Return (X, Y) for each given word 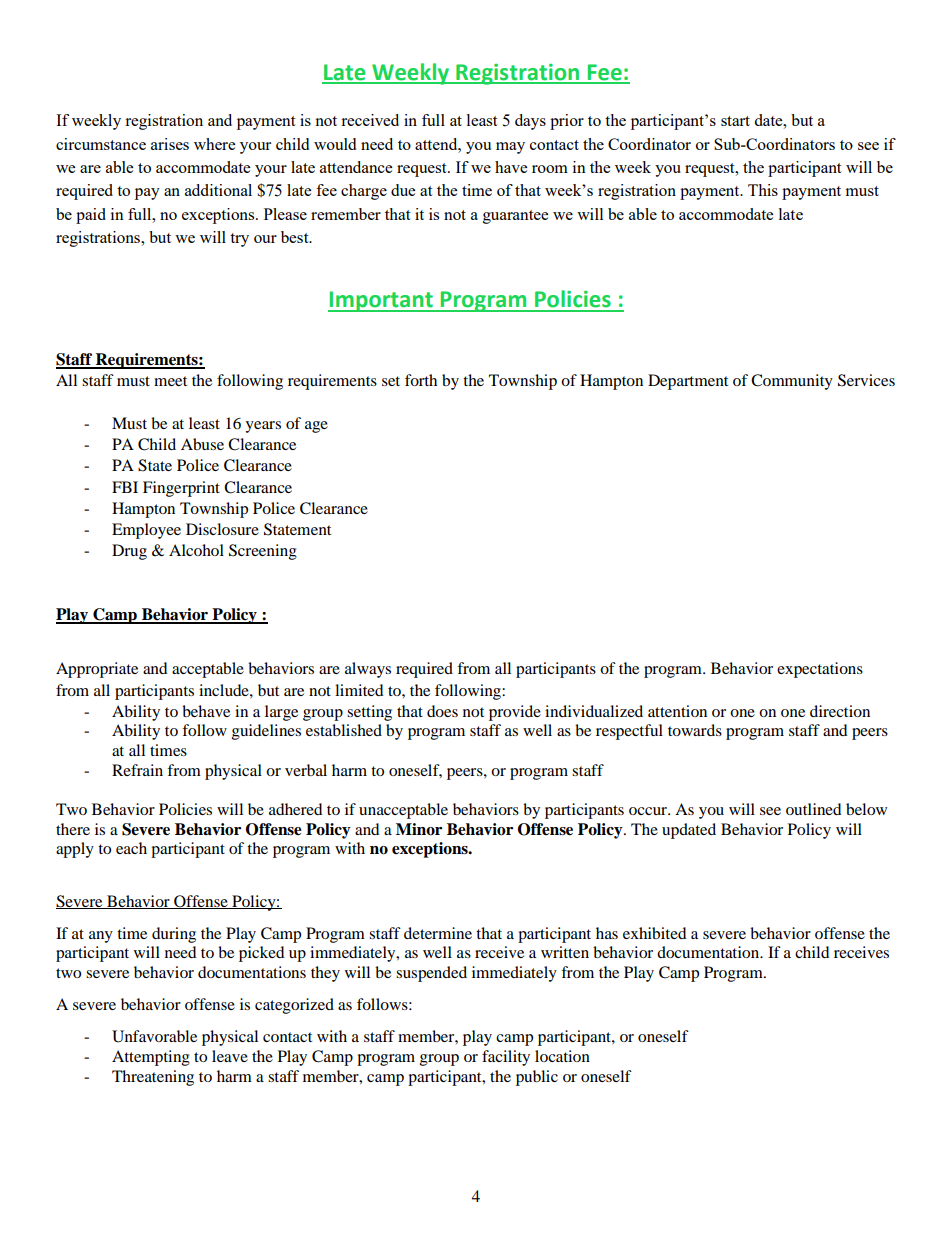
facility (506, 1058)
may (510, 148)
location (562, 1056)
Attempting (151, 1058)
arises (170, 144)
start (735, 121)
